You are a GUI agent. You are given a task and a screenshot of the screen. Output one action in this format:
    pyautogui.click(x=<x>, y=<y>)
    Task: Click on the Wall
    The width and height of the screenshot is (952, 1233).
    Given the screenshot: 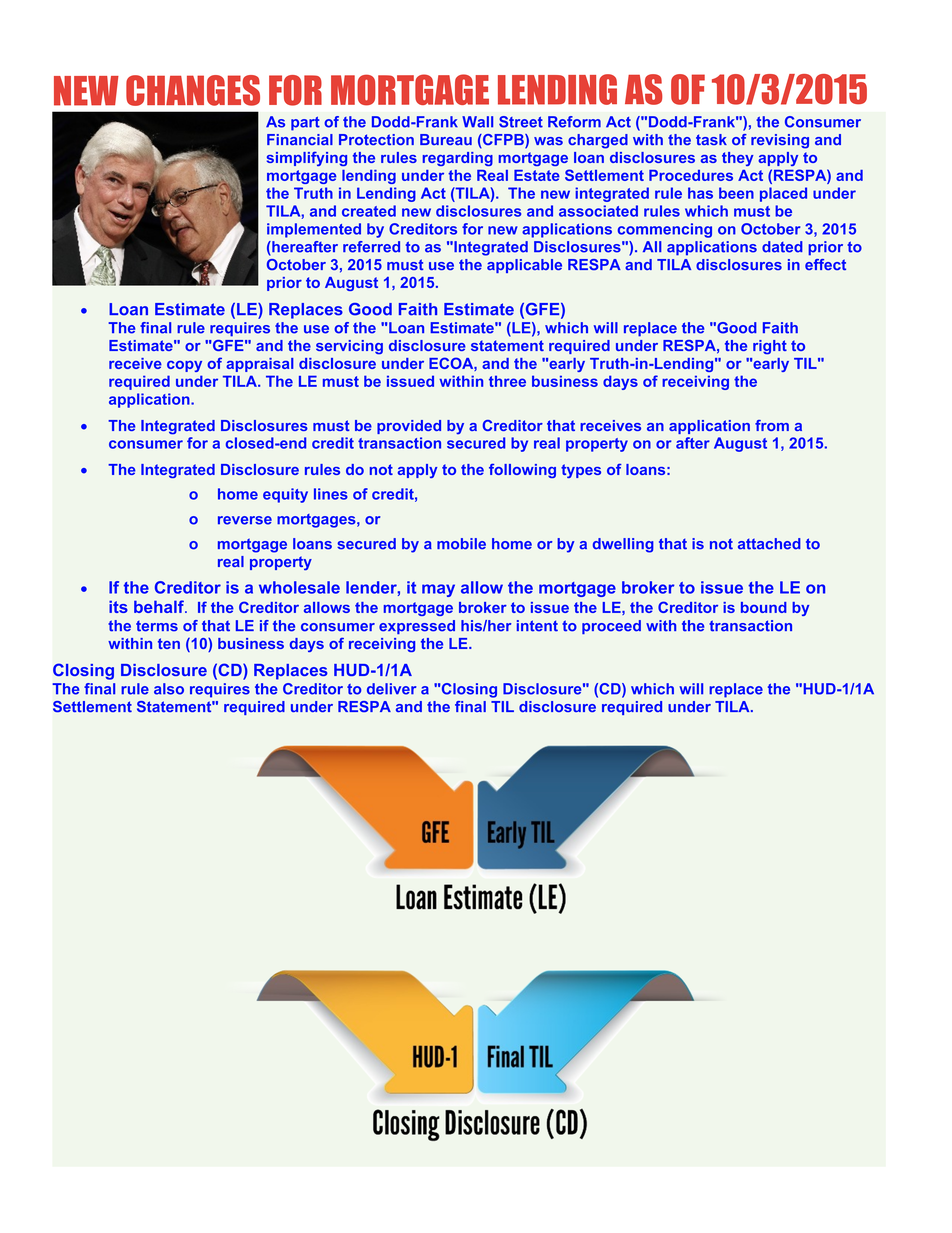 What is the action you would take?
    pyautogui.click(x=477, y=122)
